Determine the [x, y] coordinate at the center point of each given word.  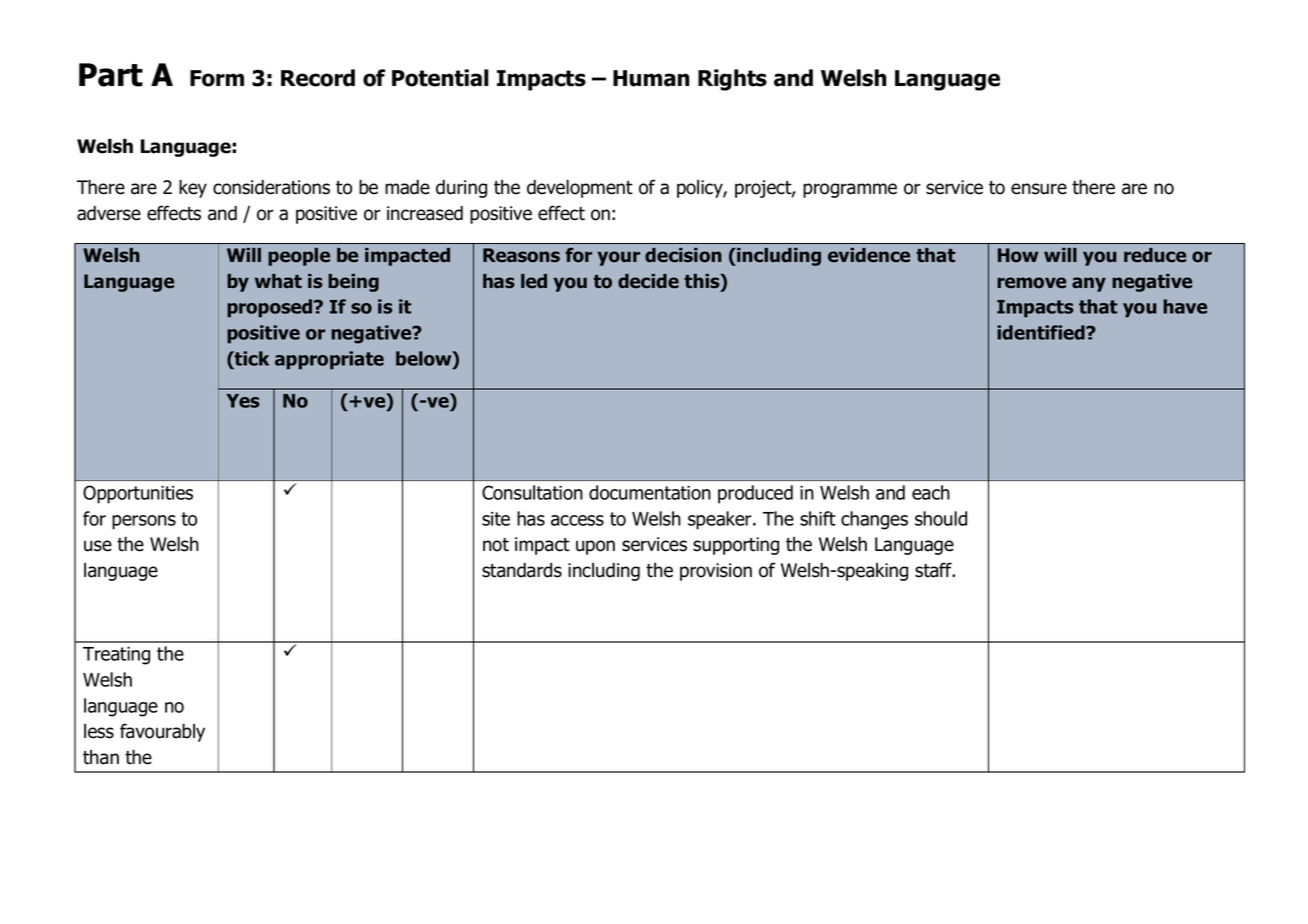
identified [1042, 332]
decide [648, 281]
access [577, 520]
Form [217, 78]
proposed [271, 308]
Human [651, 78]
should [941, 518]
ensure [1039, 189]
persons [144, 522]
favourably [162, 732]
